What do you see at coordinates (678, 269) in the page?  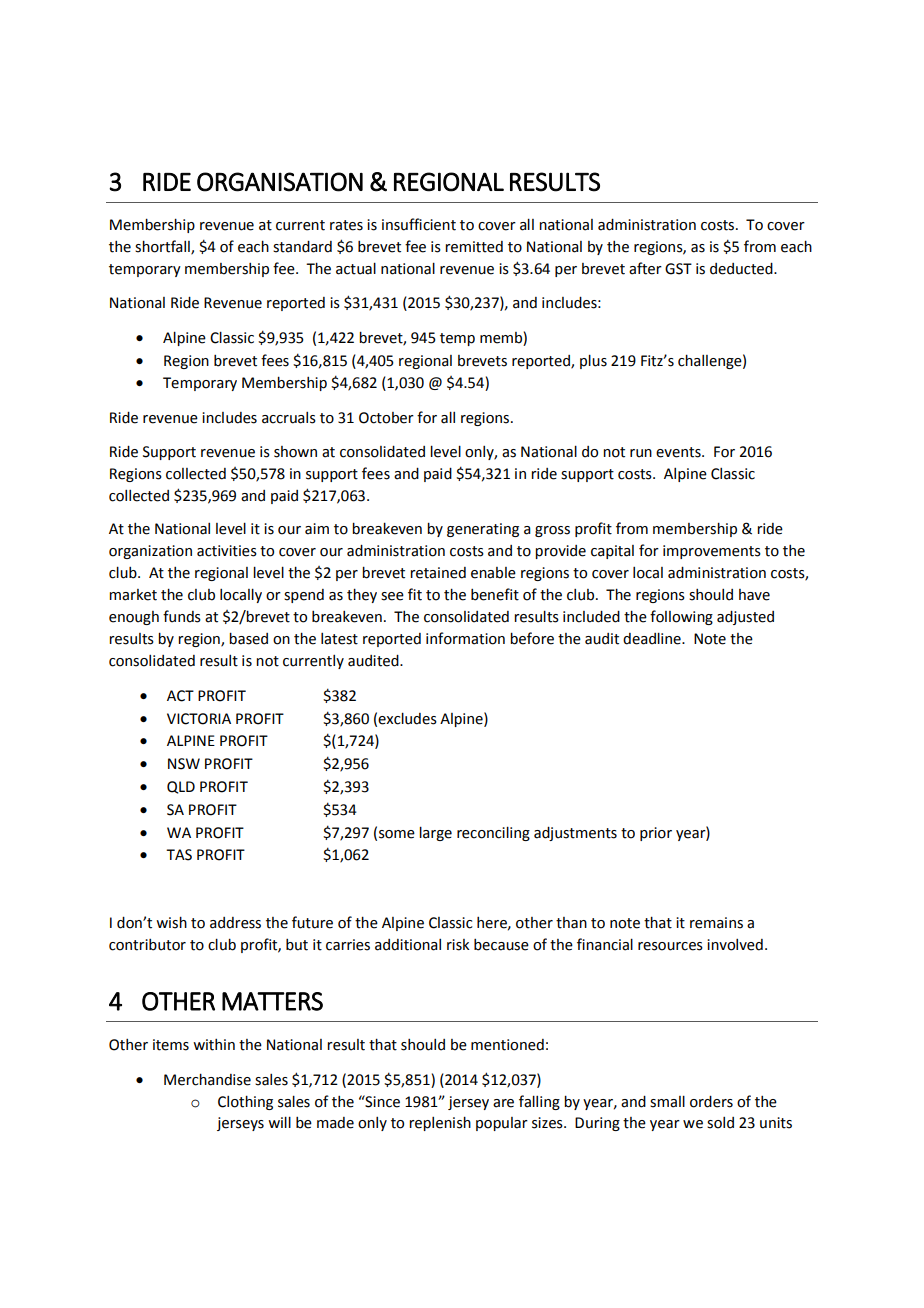 I see `GST` at bounding box center [678, 269].
